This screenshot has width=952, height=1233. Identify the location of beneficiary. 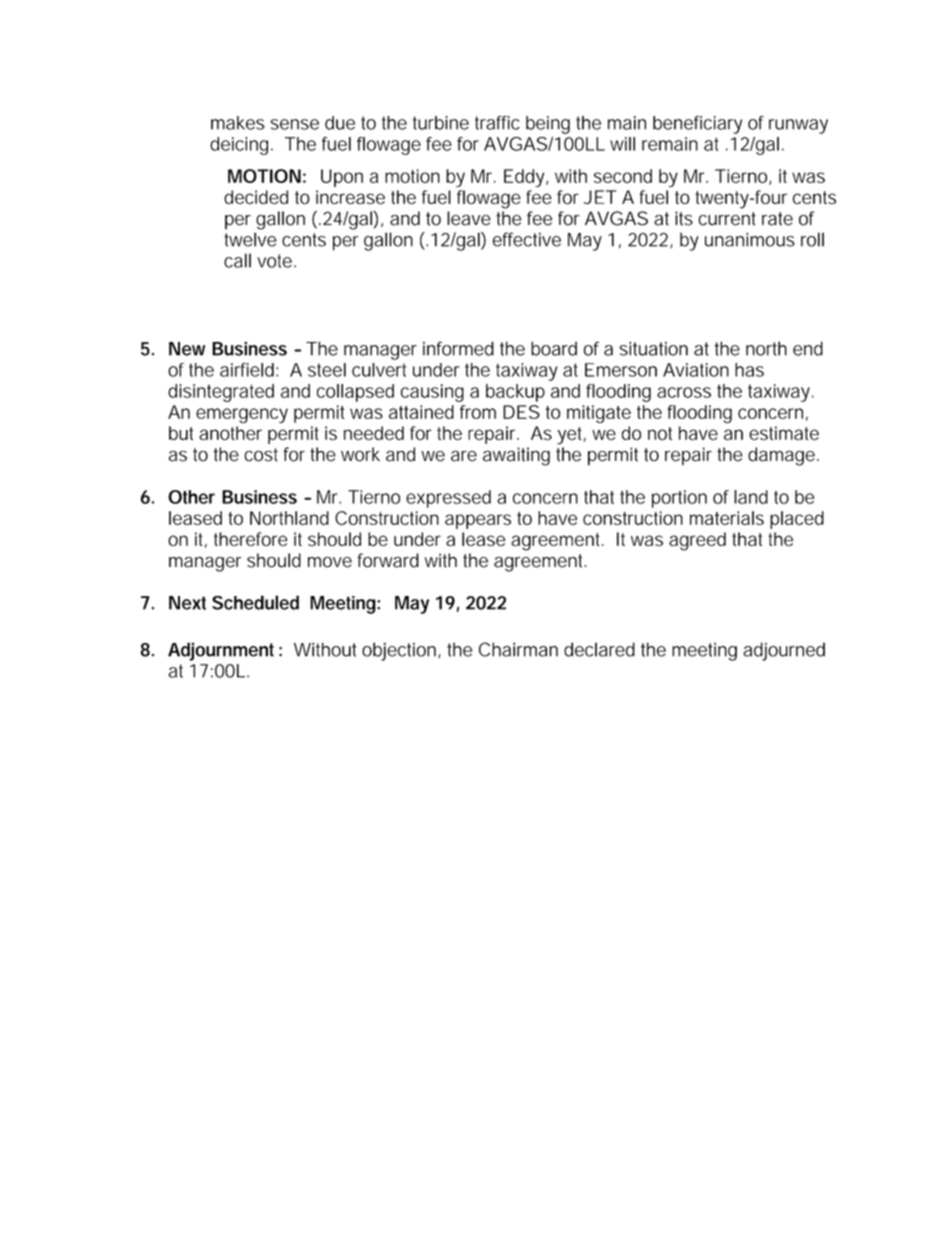
(697, 125).
